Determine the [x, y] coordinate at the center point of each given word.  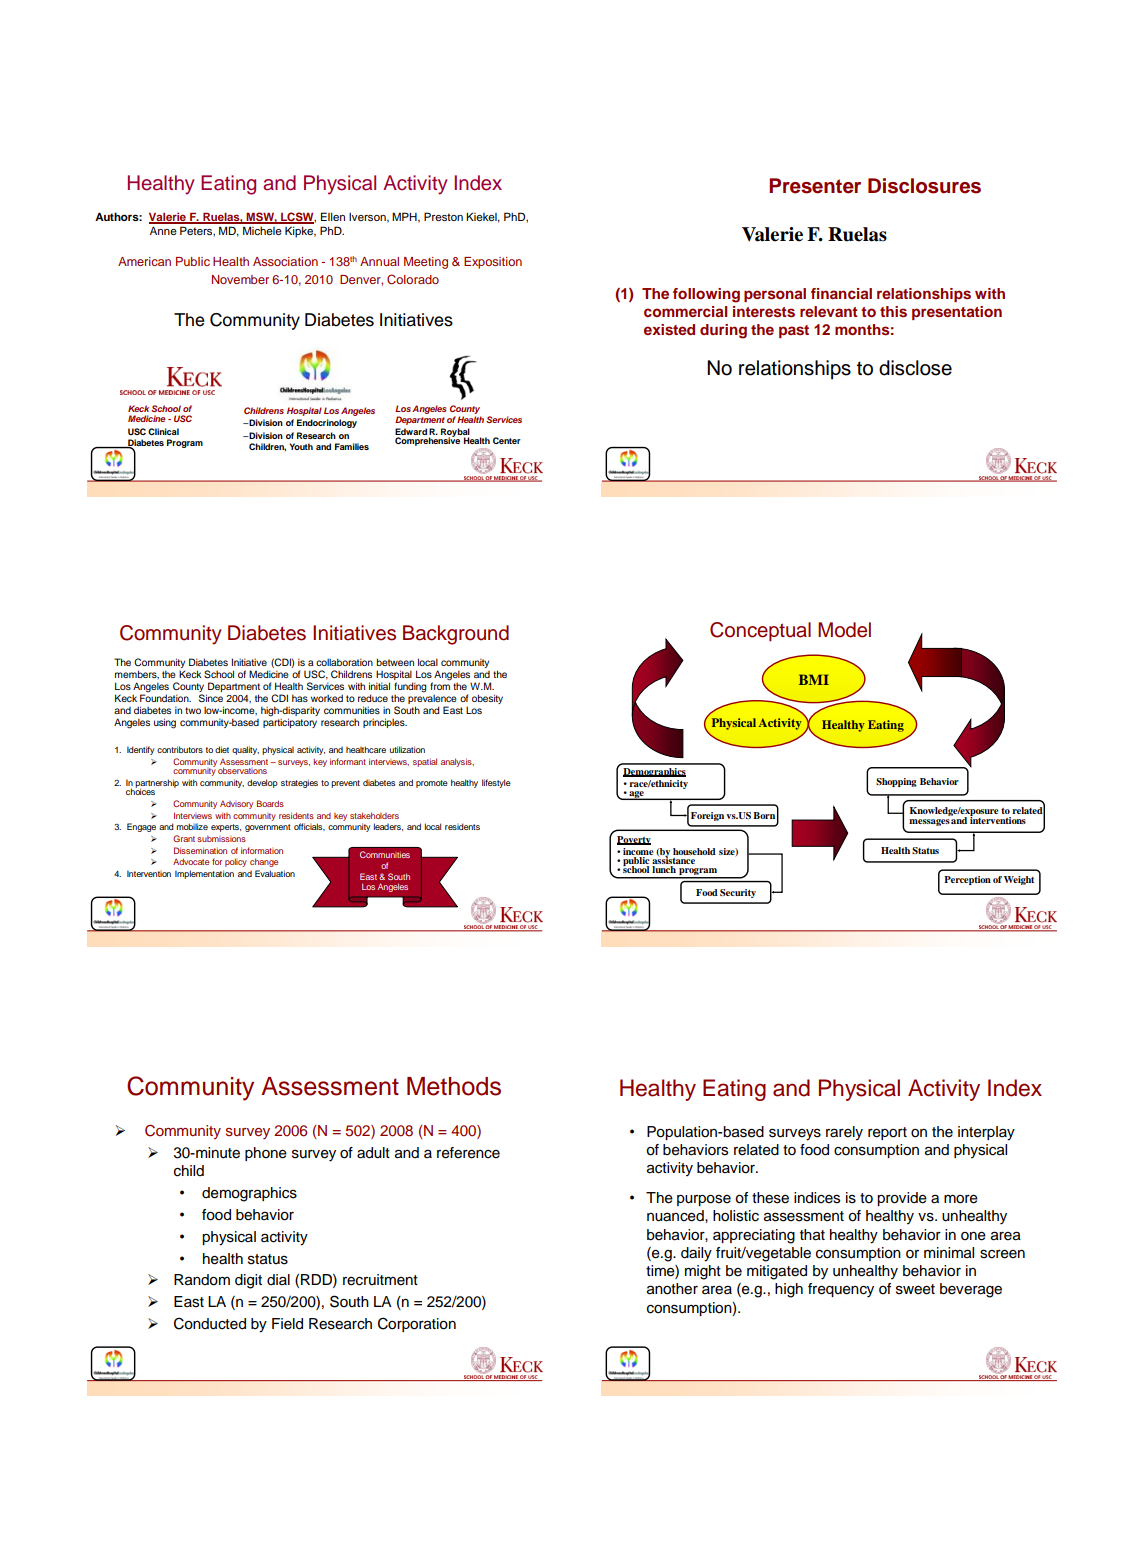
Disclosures [924, 186]
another [672, 1289]
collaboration [344, 662]
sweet [915, 1289]
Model [844, 630]
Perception [967, 880]
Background [456, 635]
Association [285, 261]
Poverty [634, 840]
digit [248, 1281]
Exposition [493, 263]
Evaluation [275, 873]
